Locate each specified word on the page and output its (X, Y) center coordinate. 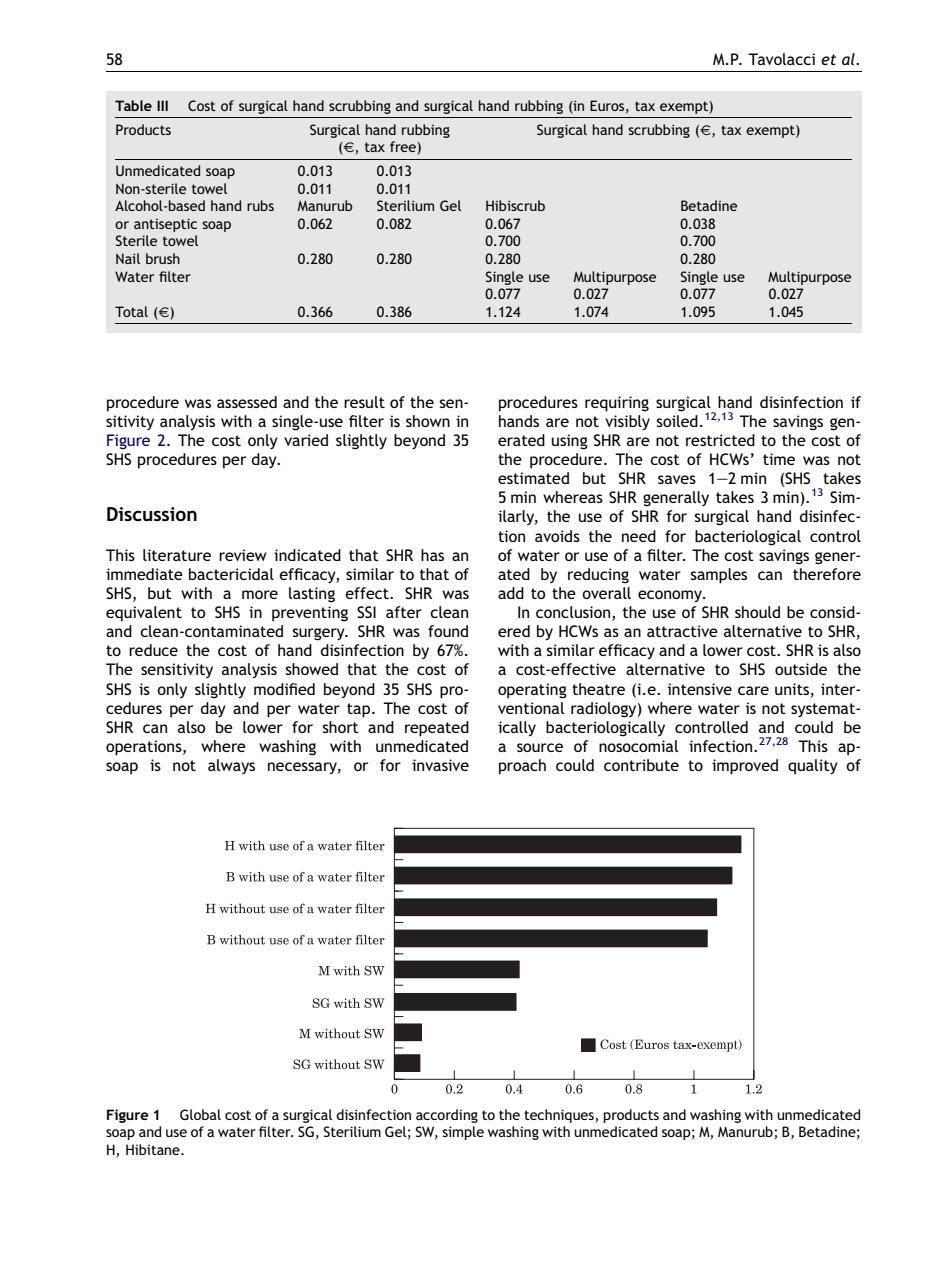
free (404, 148)
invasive (440, 765)
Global (200, 1114)
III (162, 105)
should (757, 612)
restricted (720, 440)
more (260, 594)
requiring (617, 404)
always (231, 766)
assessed (247, 402)
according (447, 1116)
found (448, 631)
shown (428, 421)
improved (745, 767)
